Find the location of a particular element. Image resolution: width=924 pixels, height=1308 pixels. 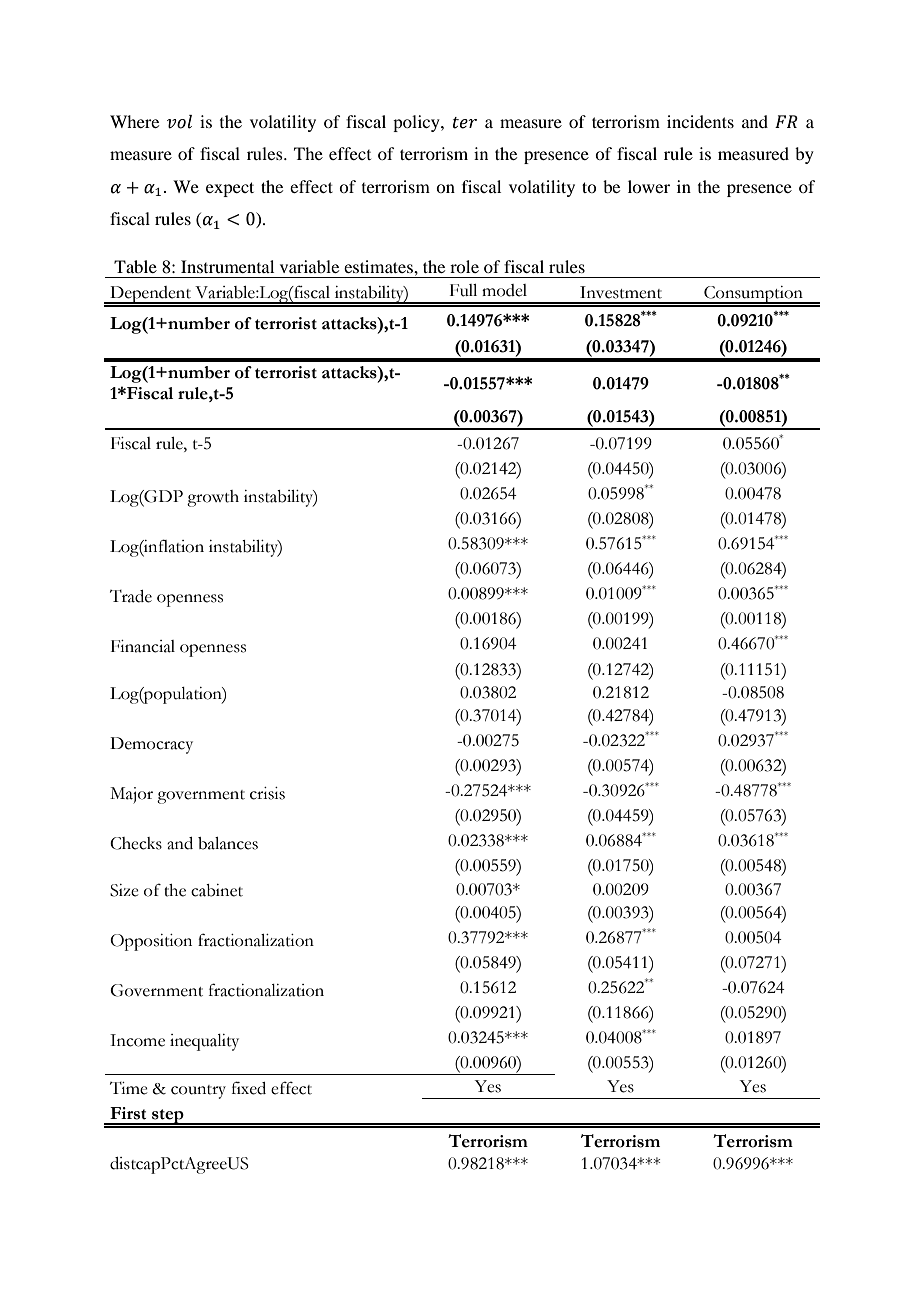

lower is located at coordinates (649, 186).
